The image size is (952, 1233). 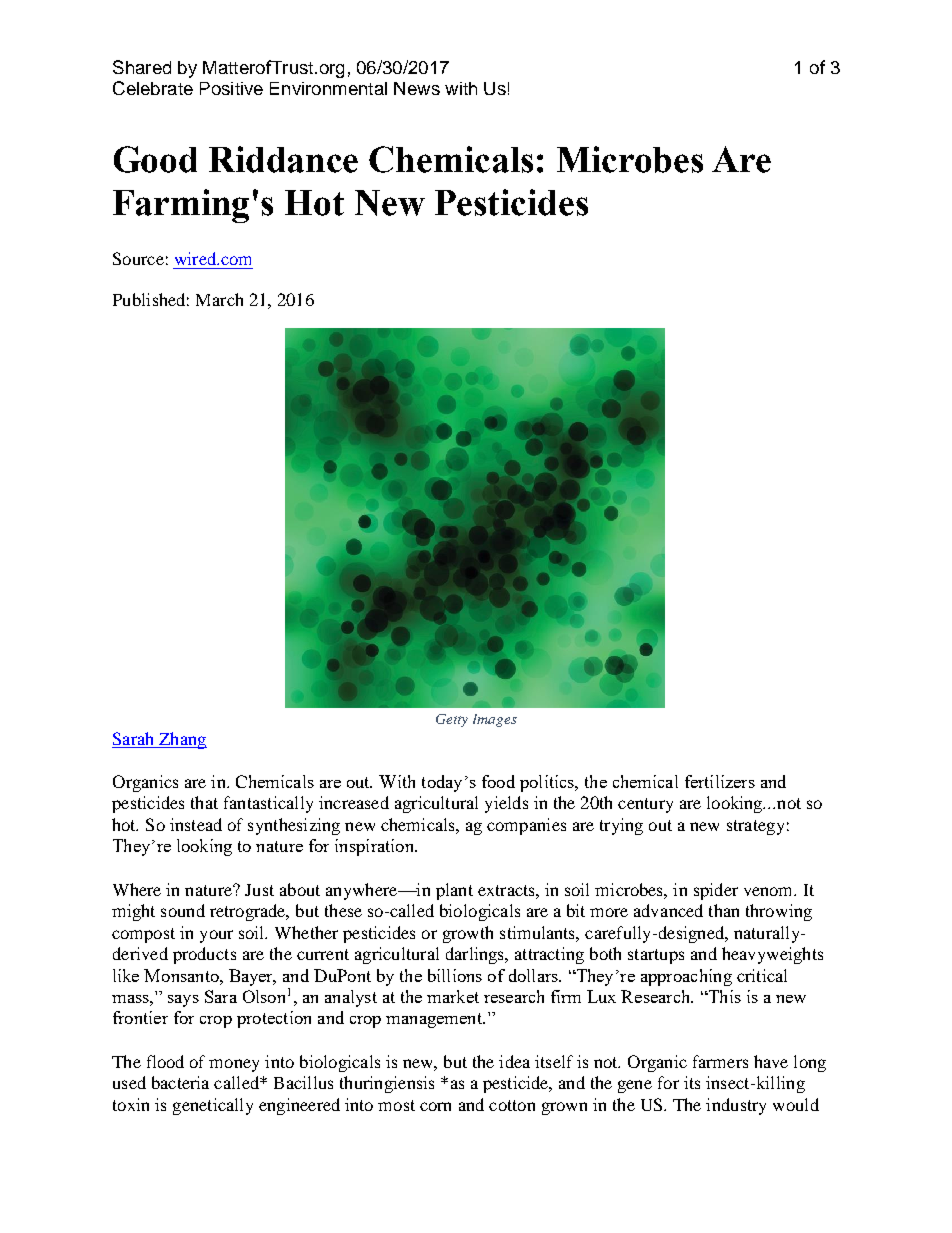 I want to click on Riddance, so click(x=283, y=159).
